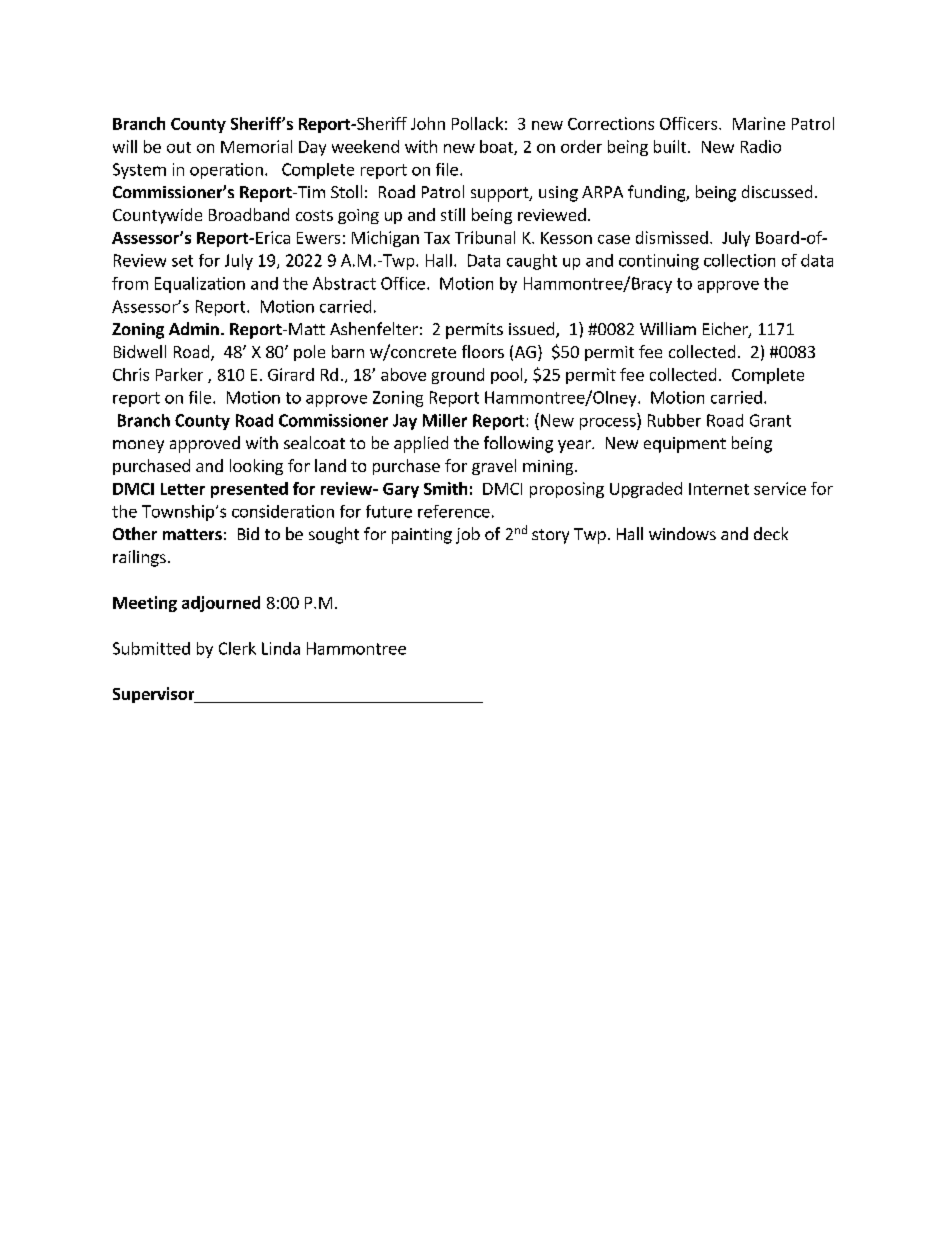 This screenshot has width=952, height=1233. I want to click on windows, so click(682, 533).
